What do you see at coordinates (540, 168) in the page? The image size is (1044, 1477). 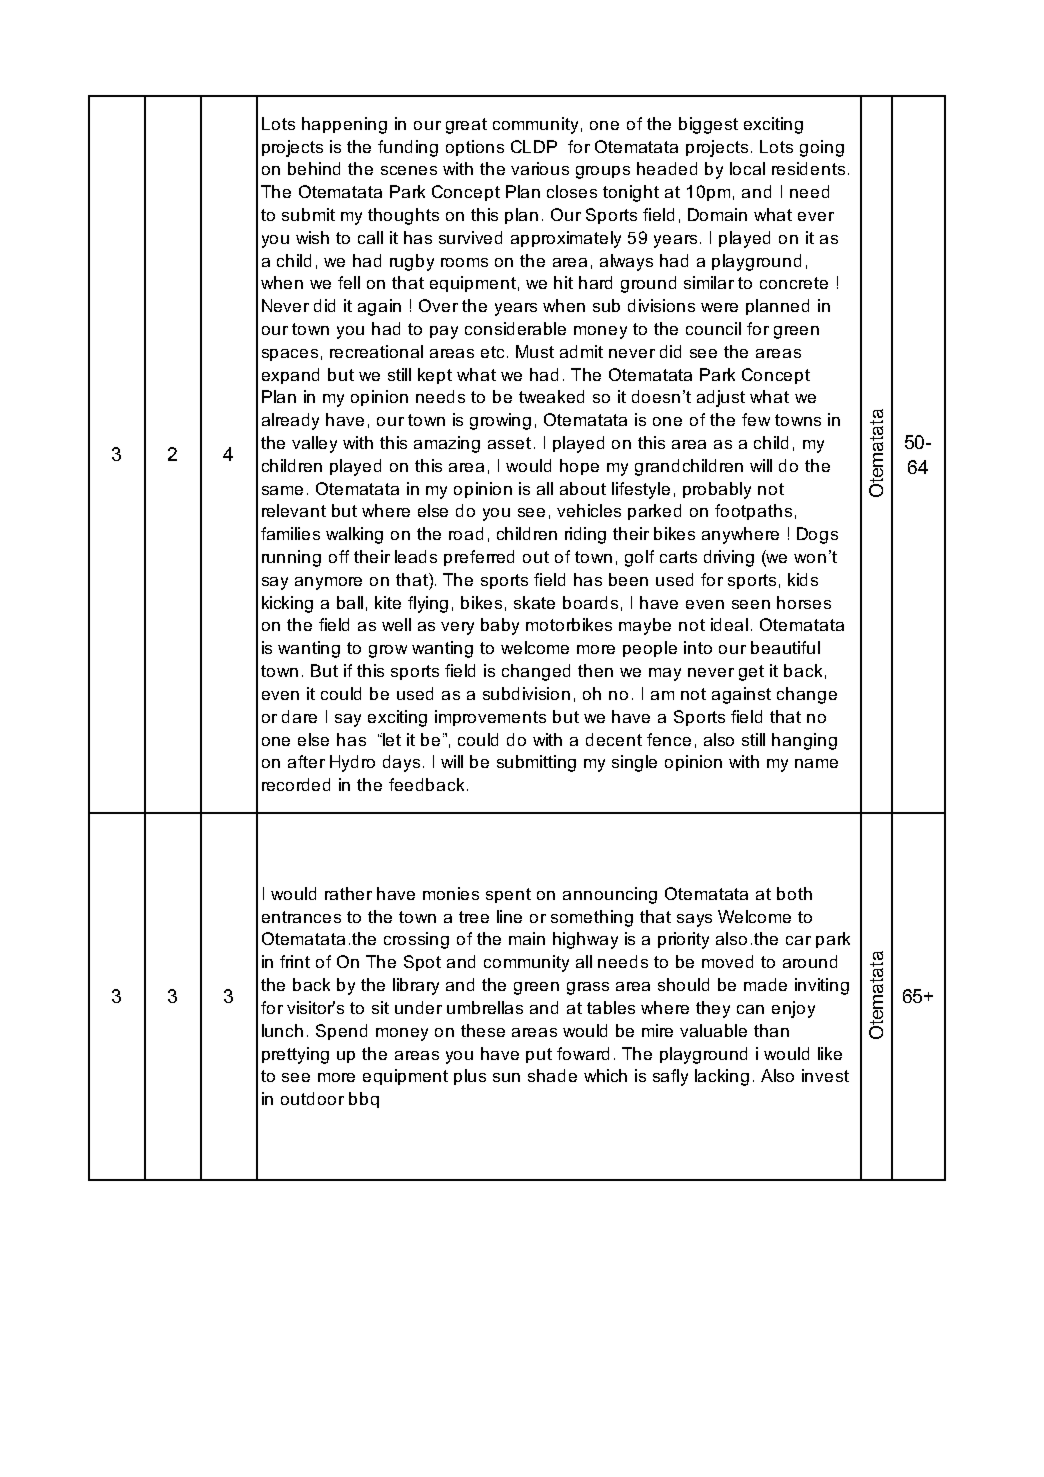 I see `various` at bounding box center [540, 168].
